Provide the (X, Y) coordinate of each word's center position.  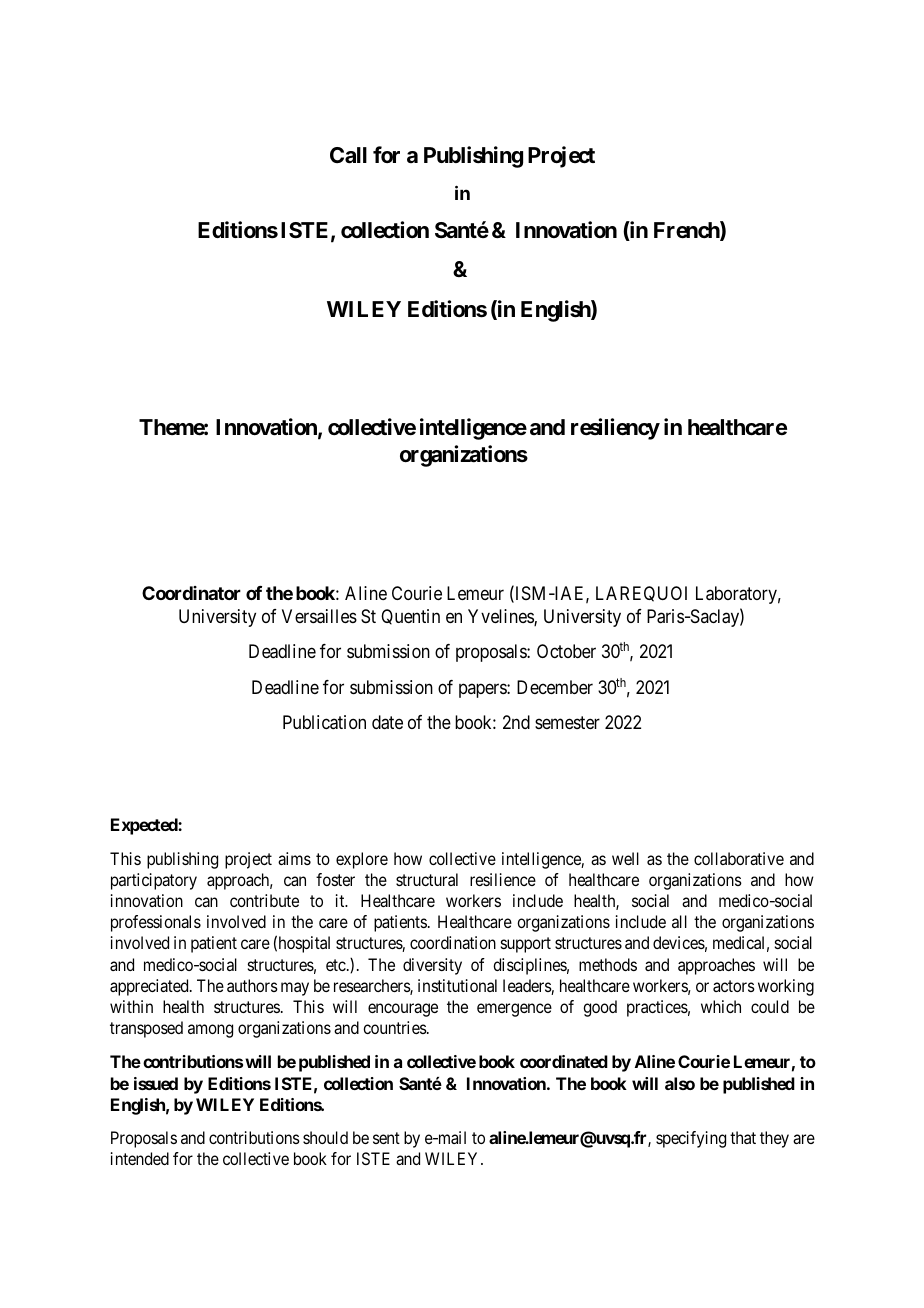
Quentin (410, 617)
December (555, 687)
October (566, 651)
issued (156, 1083)
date (387, 722)
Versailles (319, 616)
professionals (156, 923)
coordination (453, 942)
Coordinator (191, 593)
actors (734, 986)
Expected (145, 826)
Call (348, 155)
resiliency (615, 429)
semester (567, 723)
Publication (324, 722)
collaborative (739, 858)
